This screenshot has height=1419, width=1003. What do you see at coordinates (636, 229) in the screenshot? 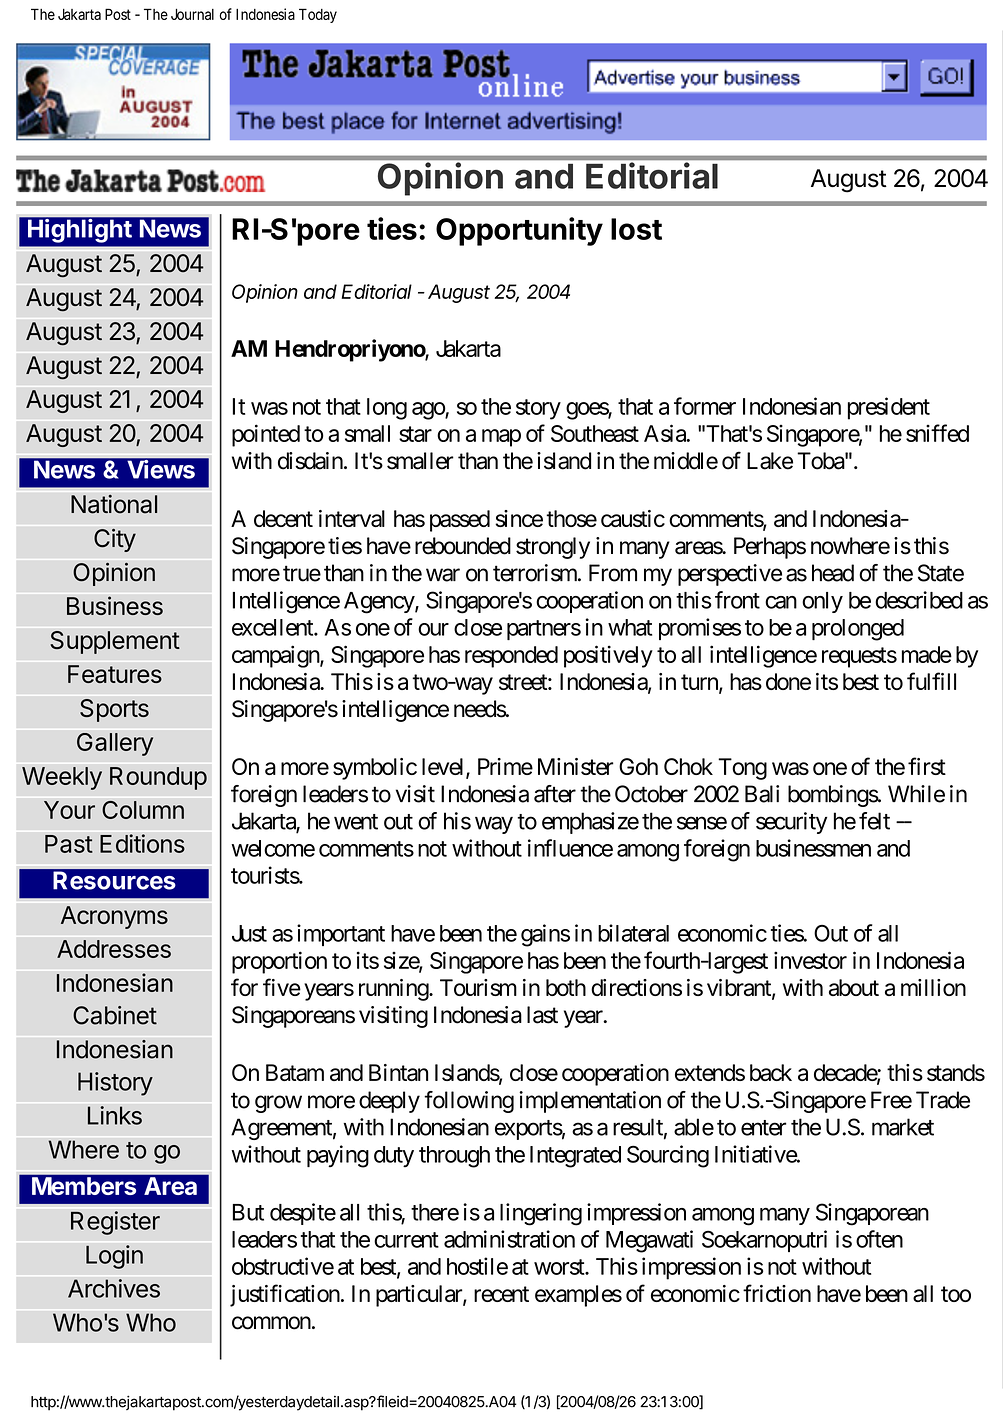
I see `lost` at bounding box center [636, 229].
